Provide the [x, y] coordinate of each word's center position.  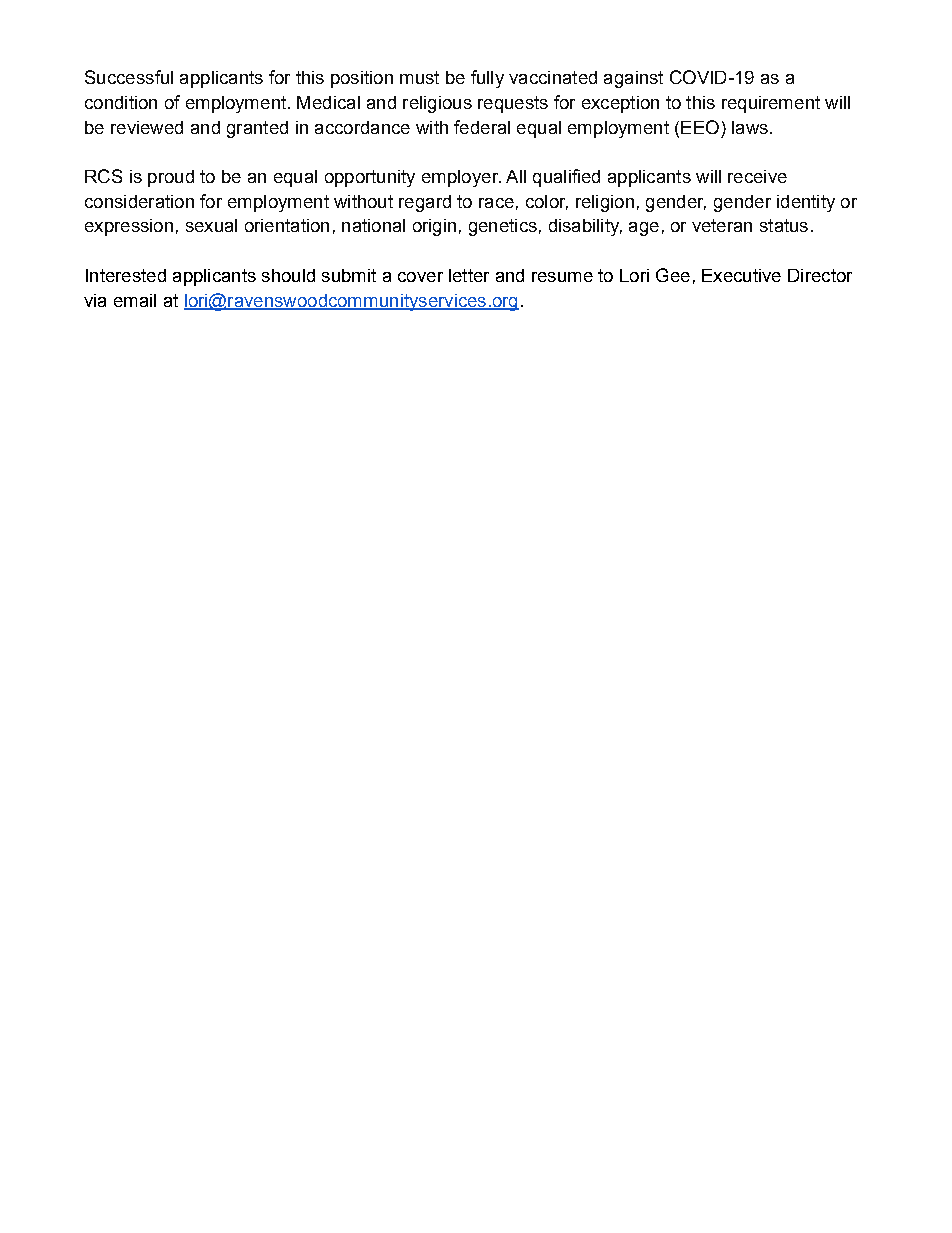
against [633, 79]
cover [420, 277]
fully [487, 79]
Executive [741, 275]
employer [461, 178]
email [135, 300]
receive [757, 176]
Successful [129, 77]
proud [171, 178]
